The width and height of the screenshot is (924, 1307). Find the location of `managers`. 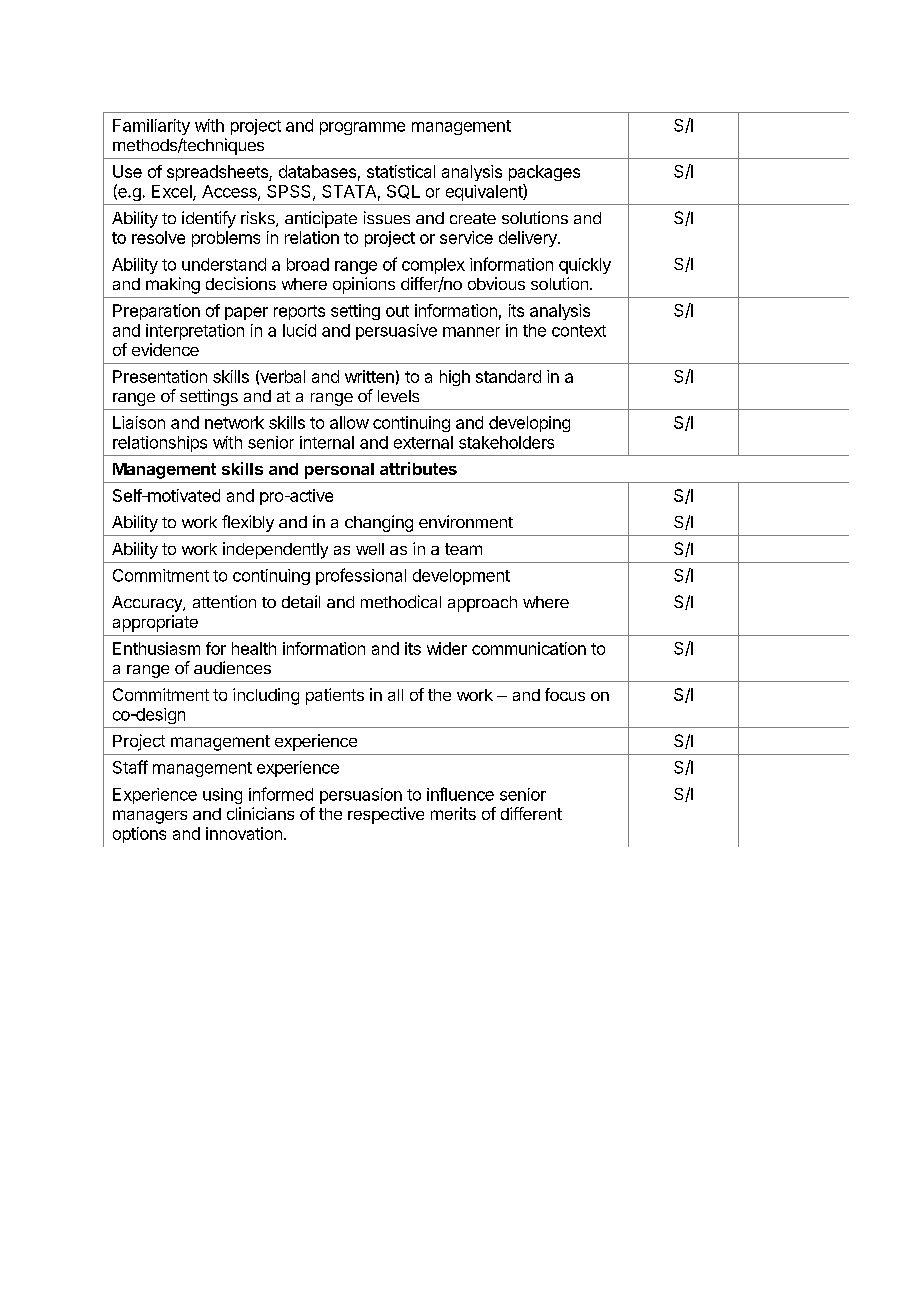

managers is located at coordinates (150, 817).
